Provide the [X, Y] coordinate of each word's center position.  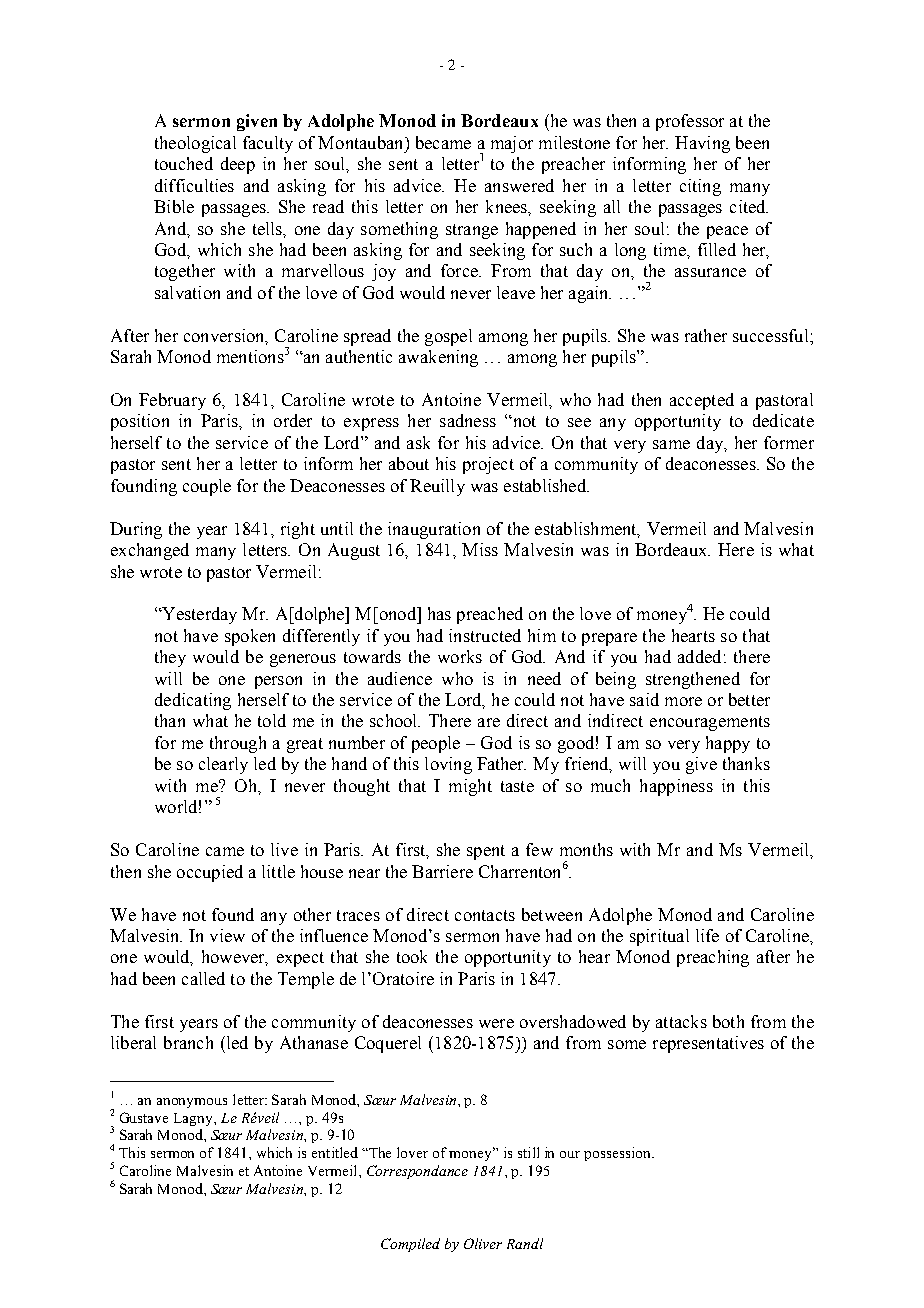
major [512, 144]
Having [702, 144]
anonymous [192, 1103]
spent [486, 852]
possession [618, 1154]
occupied [210, 873]
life [707, 935]
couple [207, 487]
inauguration [434, 530]
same [671, 444]
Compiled [410, 1245]
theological [195, 144]
